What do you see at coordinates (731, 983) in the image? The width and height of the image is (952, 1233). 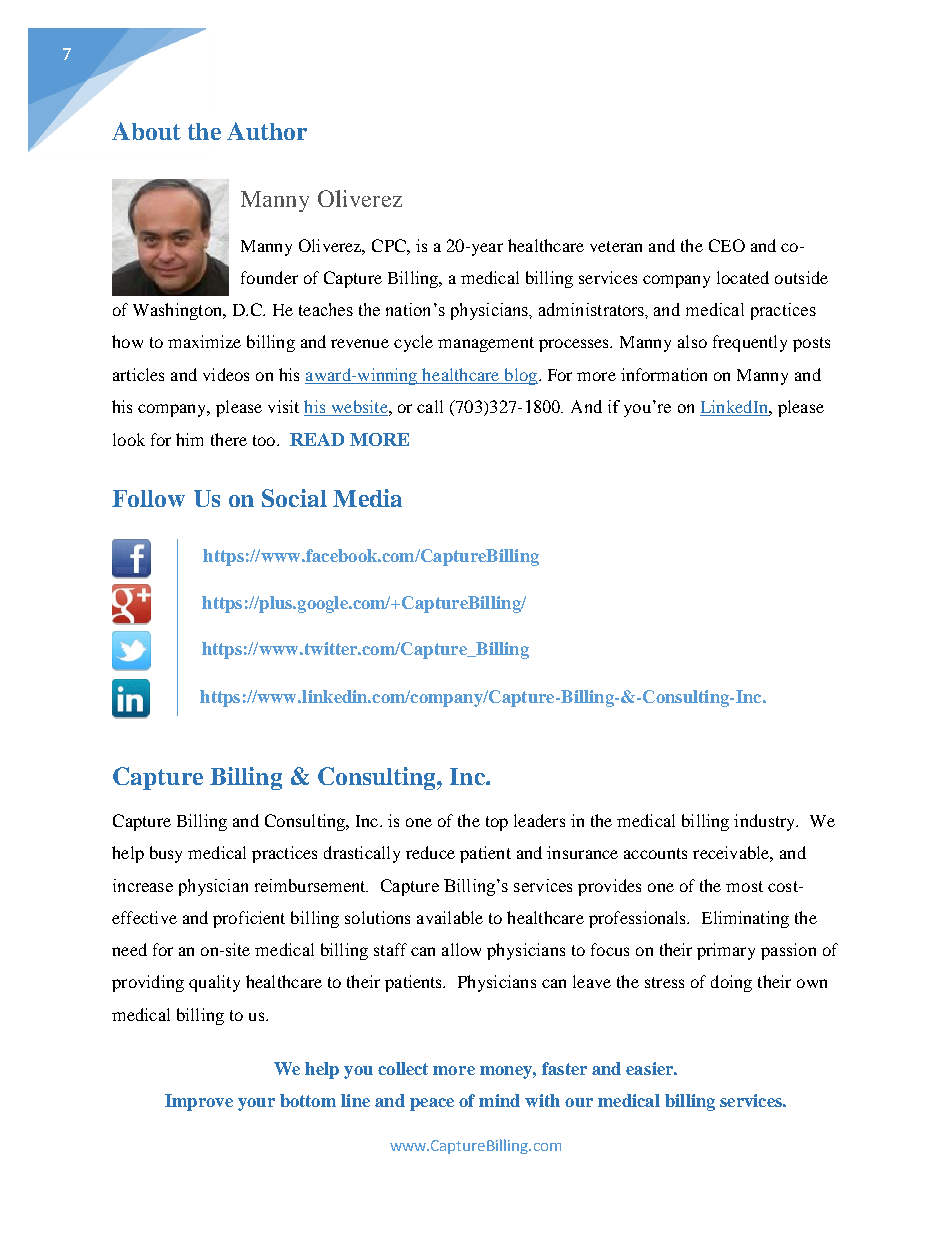 I see `doing` at bounding box center [731, 983].
